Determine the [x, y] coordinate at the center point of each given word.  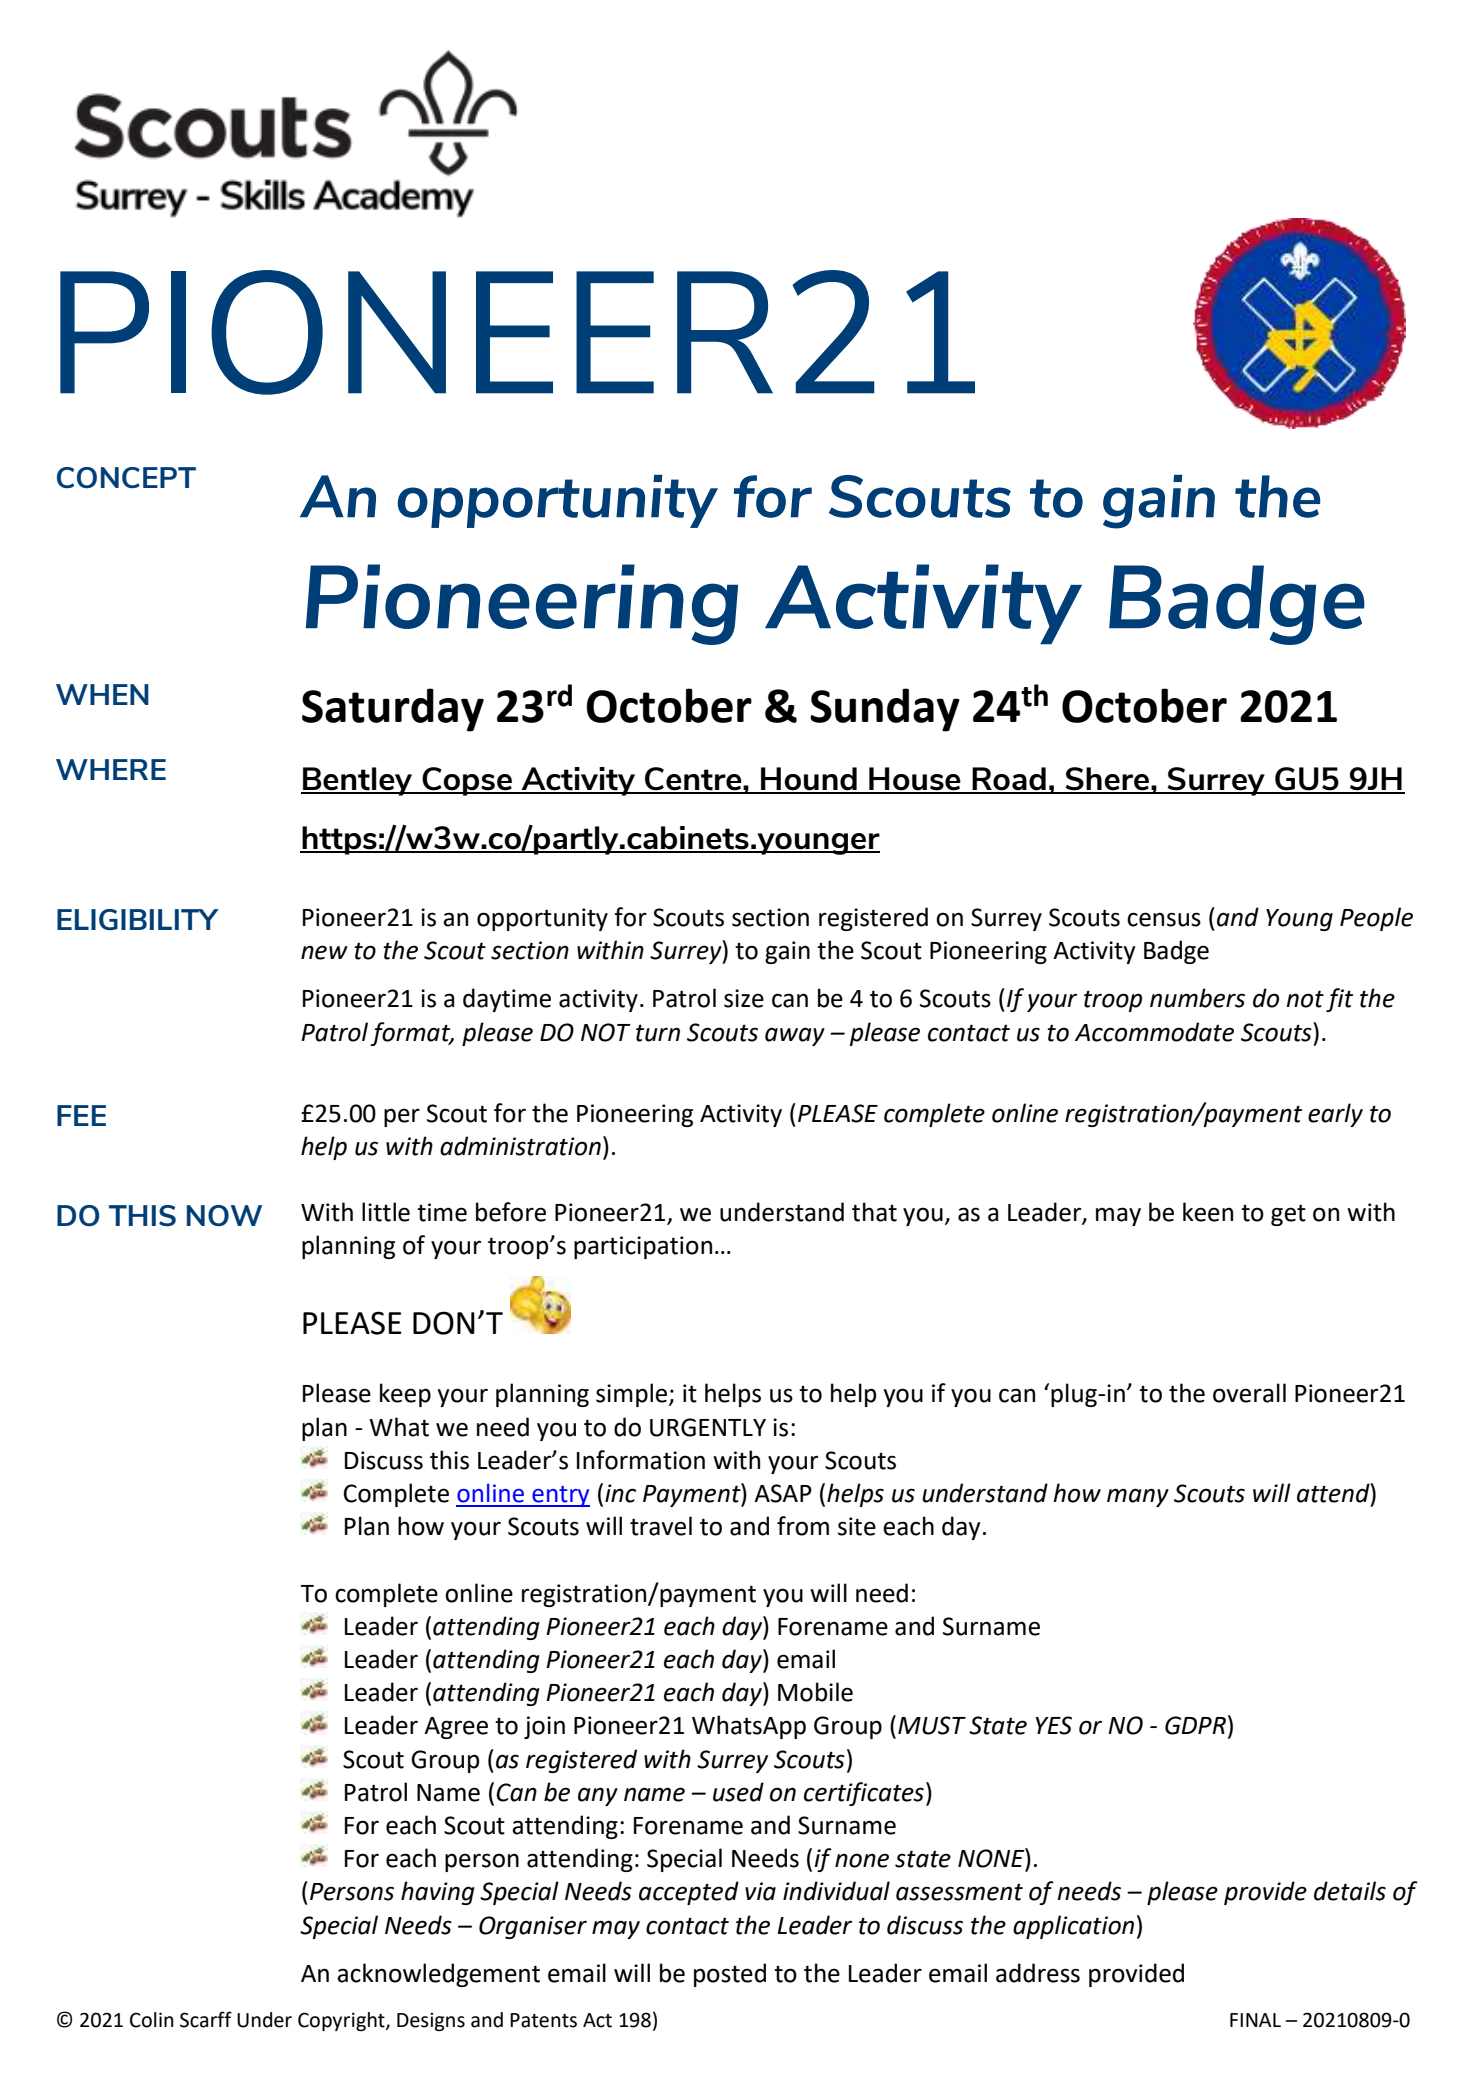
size [744, 998]
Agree [456, 1728]
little [386, 1212]
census [1164, 919]
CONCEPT [126, 477]
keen [1208, 1212]
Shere [1107, 780]
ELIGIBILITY [138, 920]
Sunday [885, 710]
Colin [152, 2020]
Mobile [815, 1692]
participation [643, 1247]
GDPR [1195, 1725]
